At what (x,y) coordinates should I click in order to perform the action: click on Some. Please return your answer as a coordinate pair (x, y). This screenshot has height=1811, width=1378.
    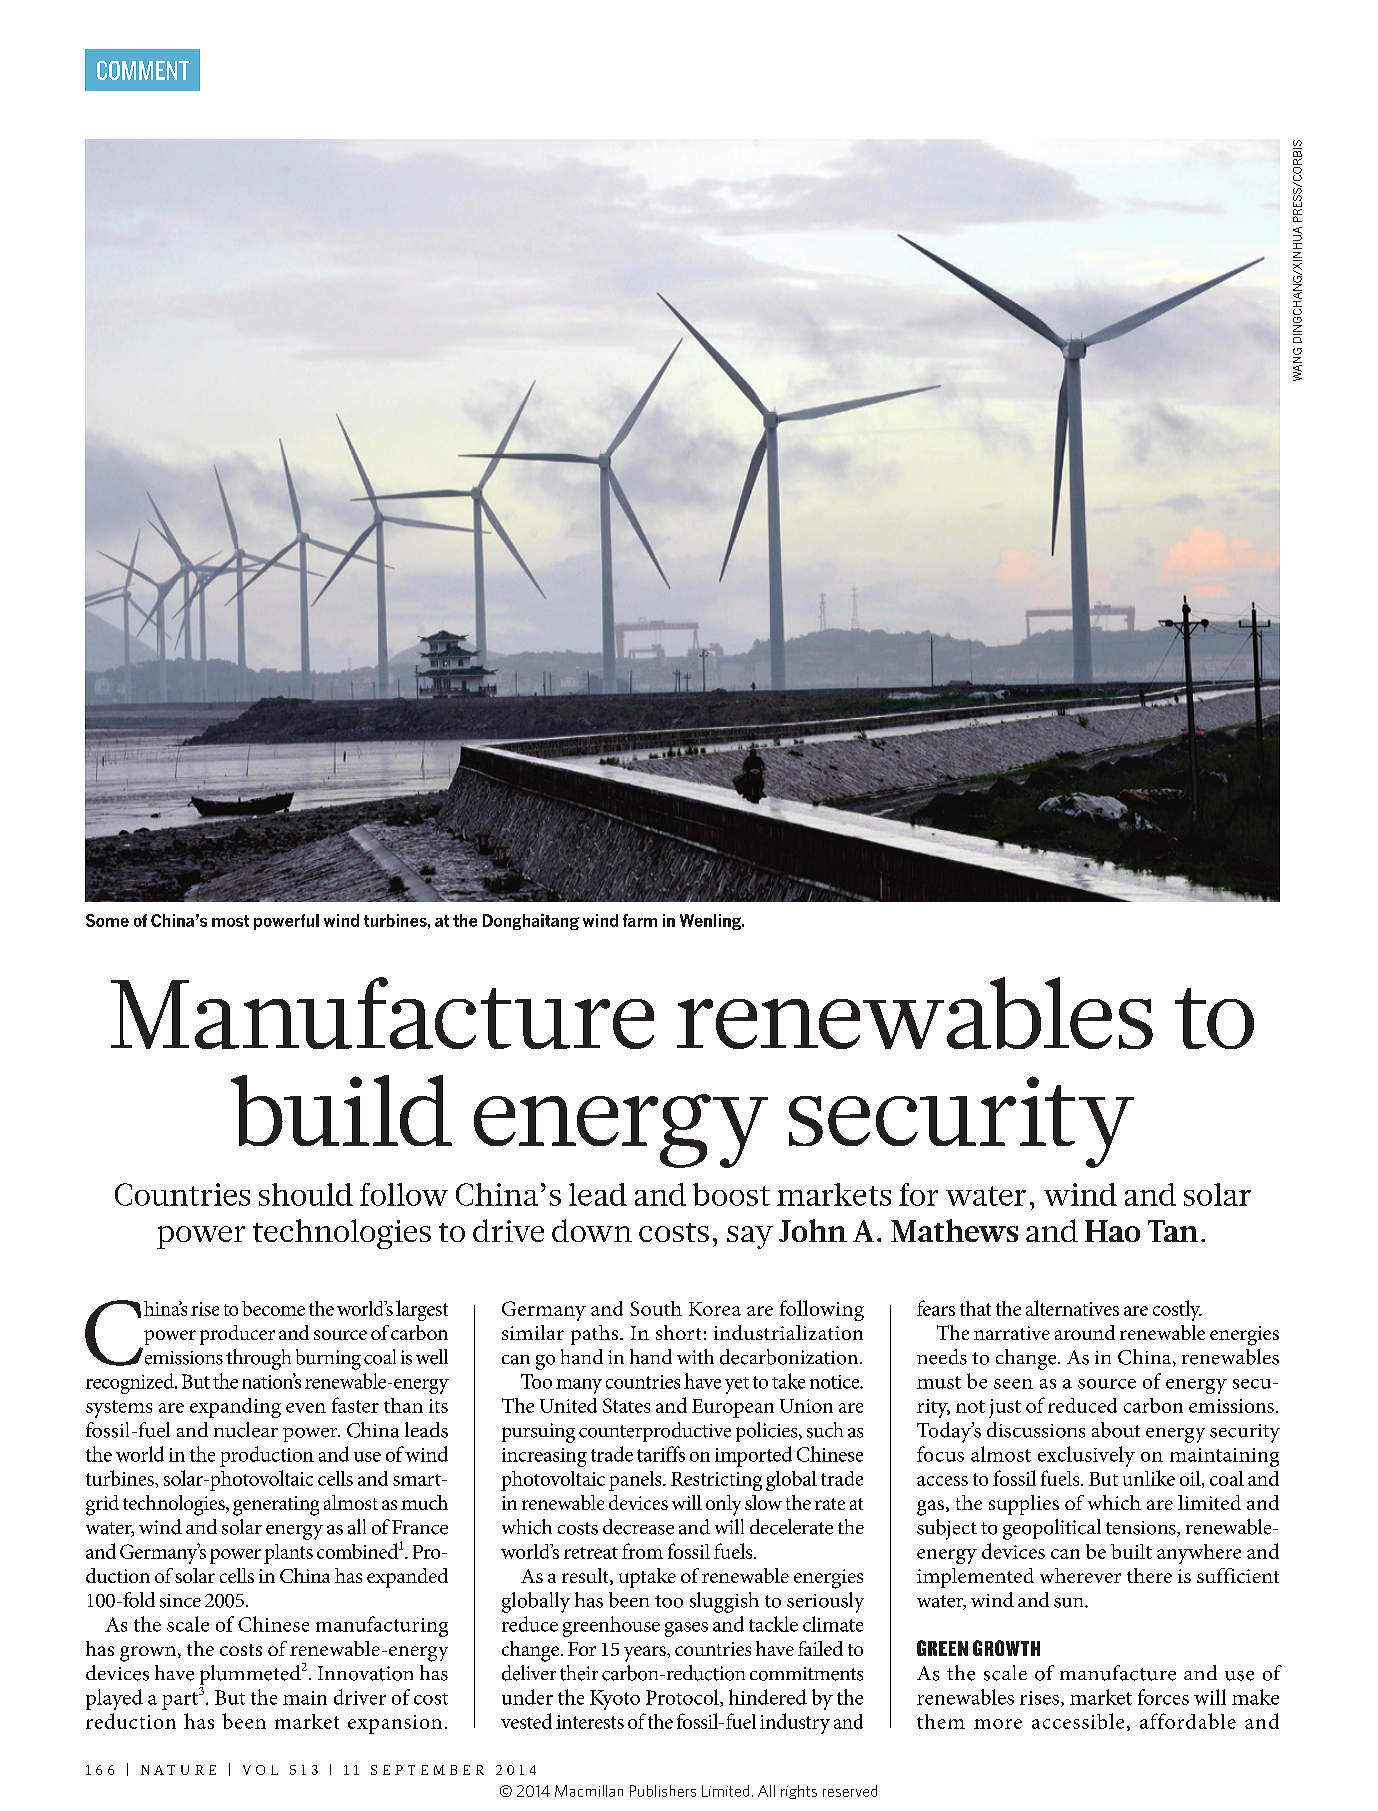
    Looking at the image, I should click on (107, 920).
